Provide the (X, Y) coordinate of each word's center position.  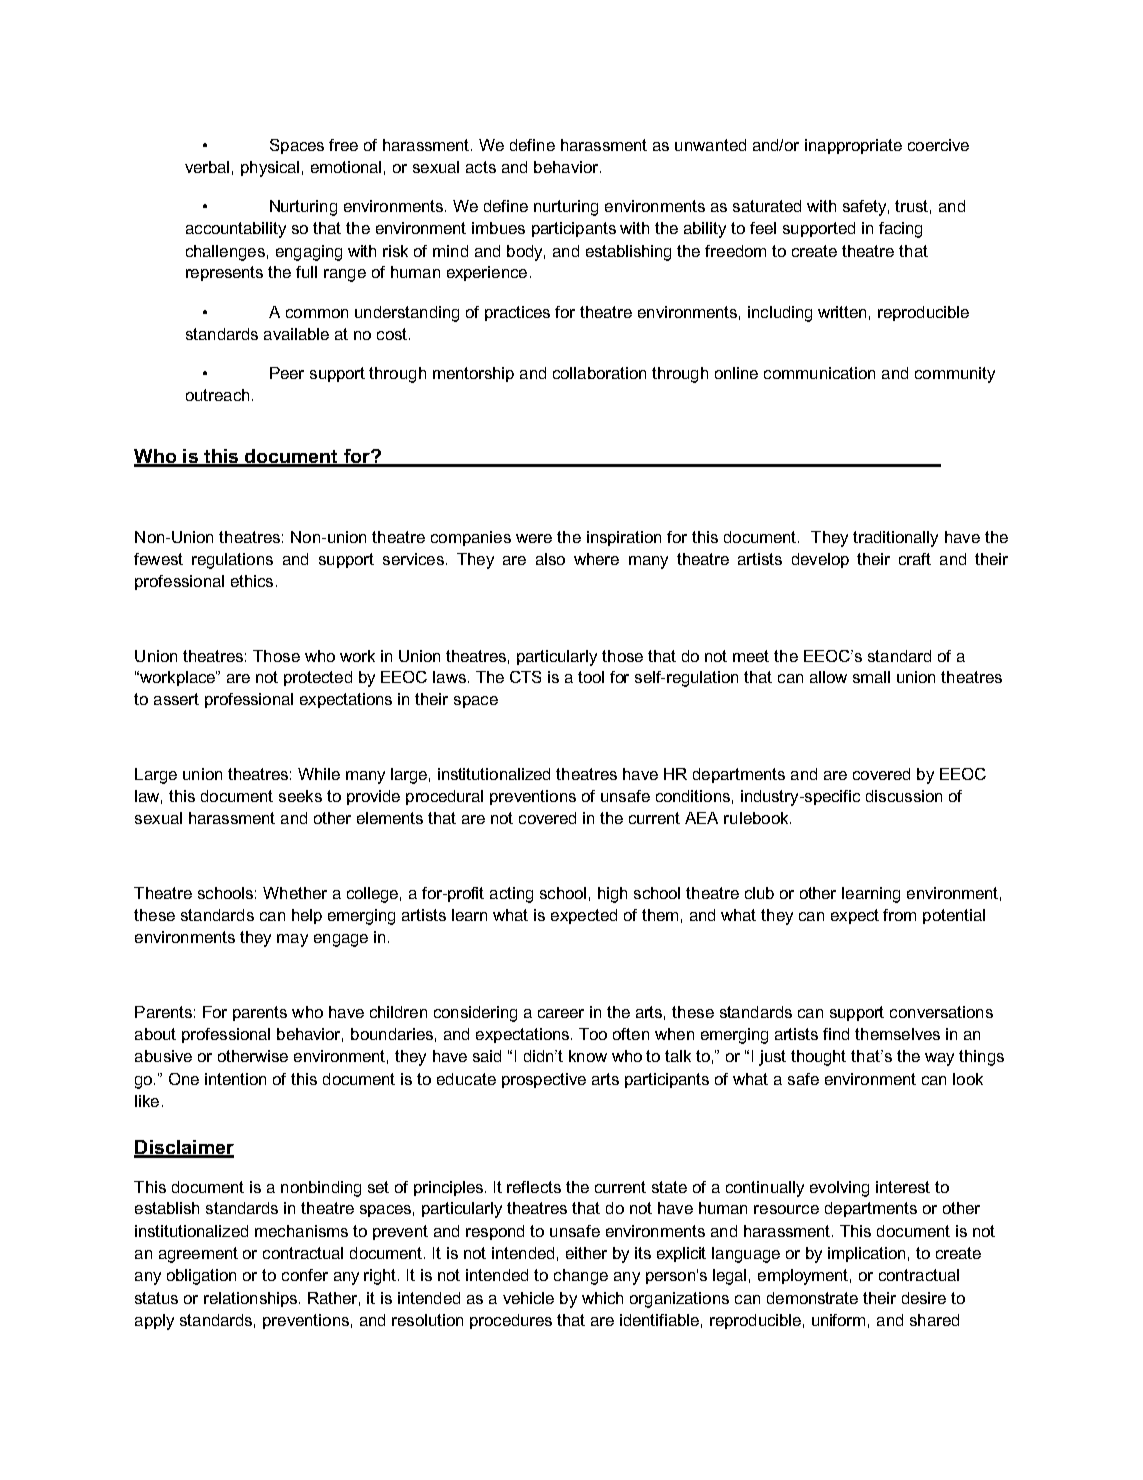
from (899, 915)
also (550, 559)
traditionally (895, 539)
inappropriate (853, 146)
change (581, 1277)
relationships (252, 1299)
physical (270, 169)
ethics (252, 581)
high (612, 895)
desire (924, 1298)
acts (481, 167)
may (292, 940)
